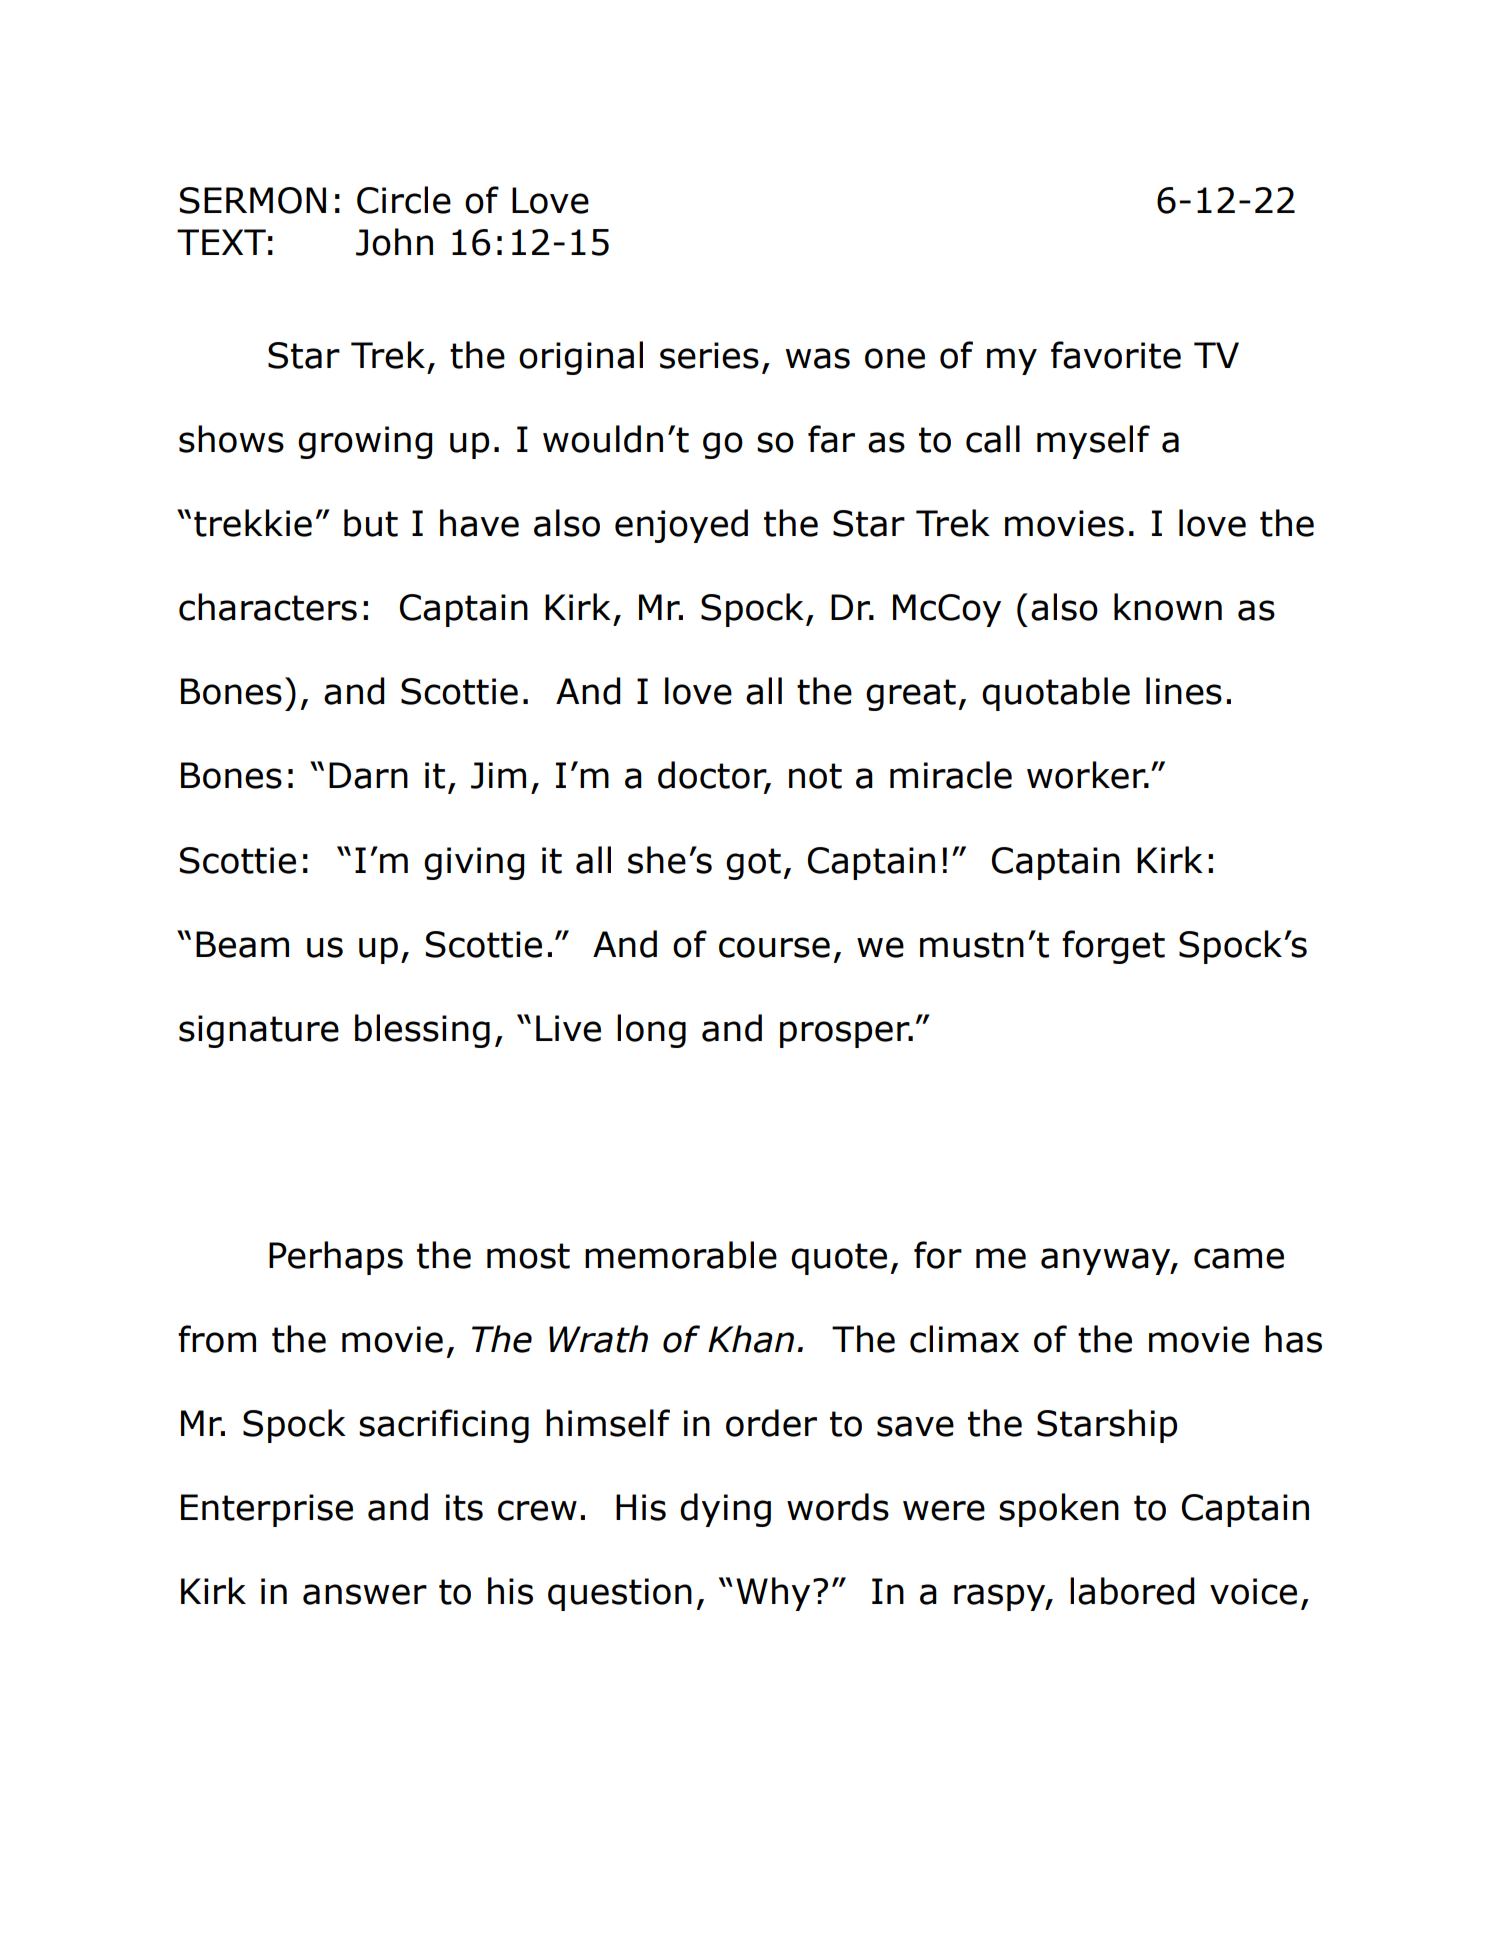 The height and width of the screenshot is (1956, 1511). What do you see at coordinates (422, 1031) in the screenshot?
I see `blessing` at bounding box center [422, 1031].
